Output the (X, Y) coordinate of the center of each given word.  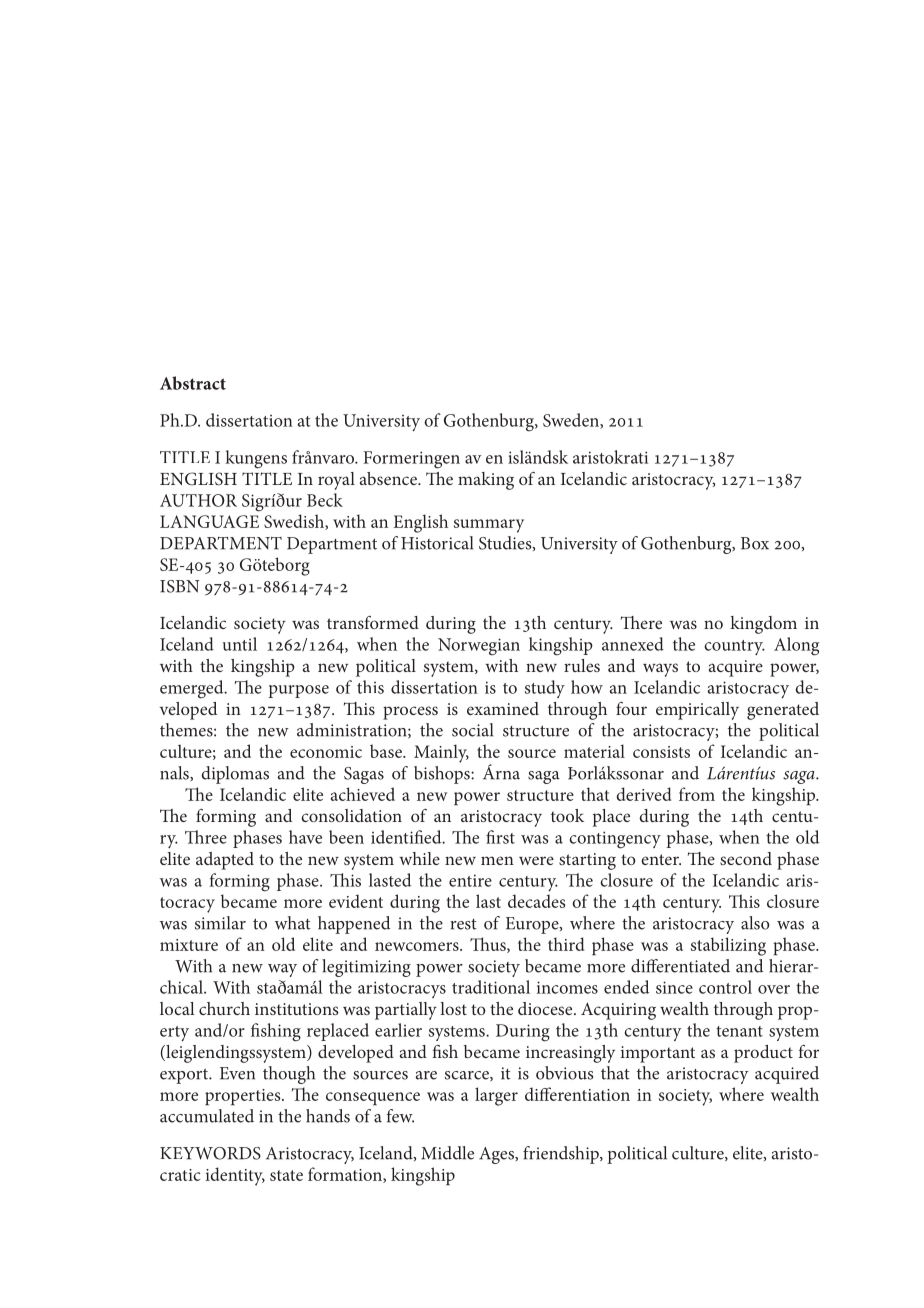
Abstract (193, 383)
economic (326, 752)
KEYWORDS (210, 1153)
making (486, 481)
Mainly (441, 753)
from (697, 794)
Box (755, 543)
